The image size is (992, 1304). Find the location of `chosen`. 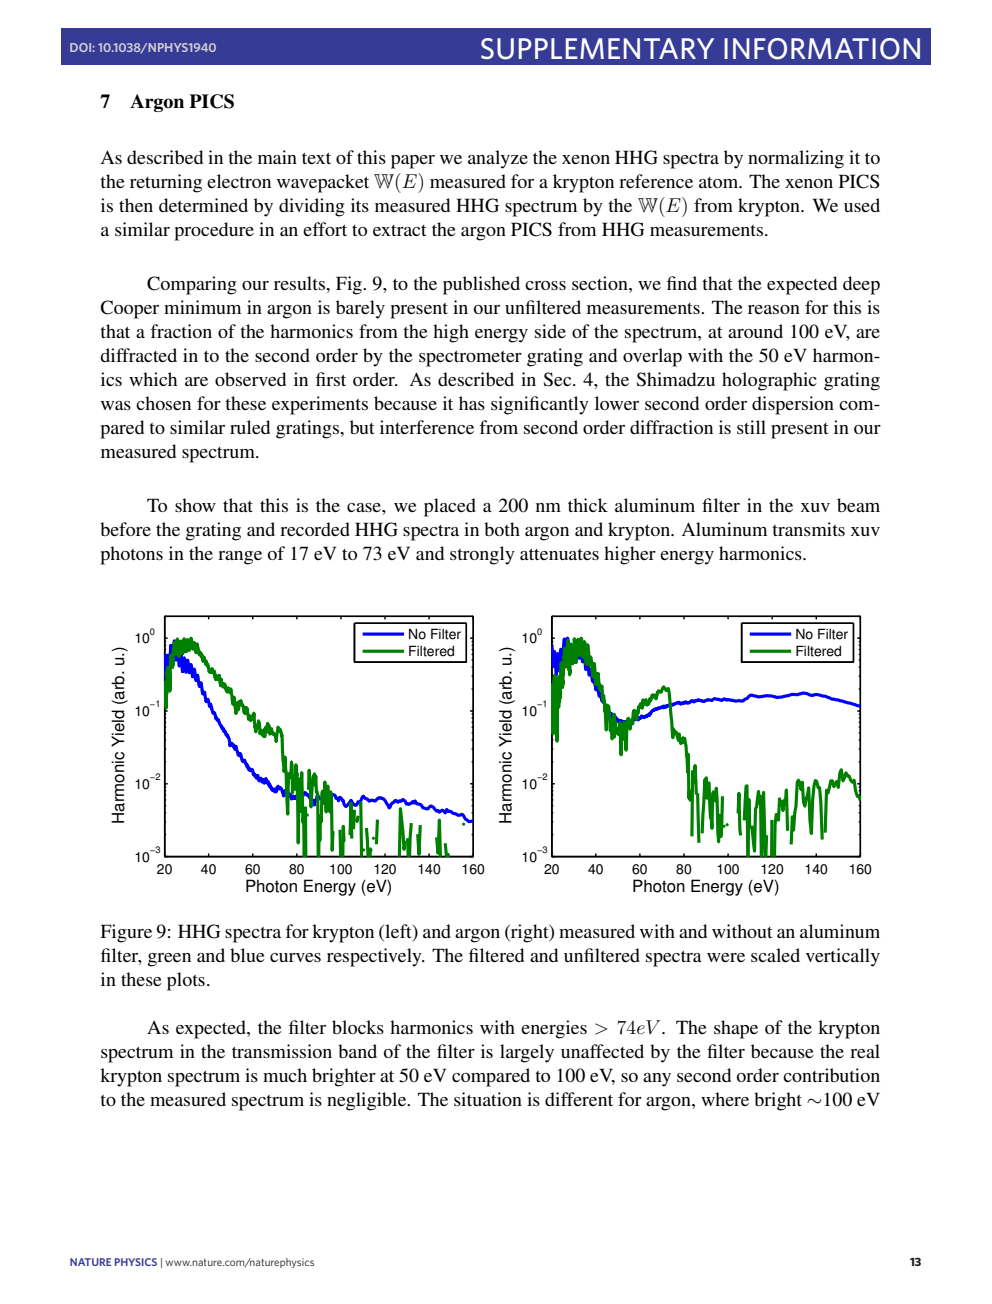

chosen is located at coordinates (163, 403).
